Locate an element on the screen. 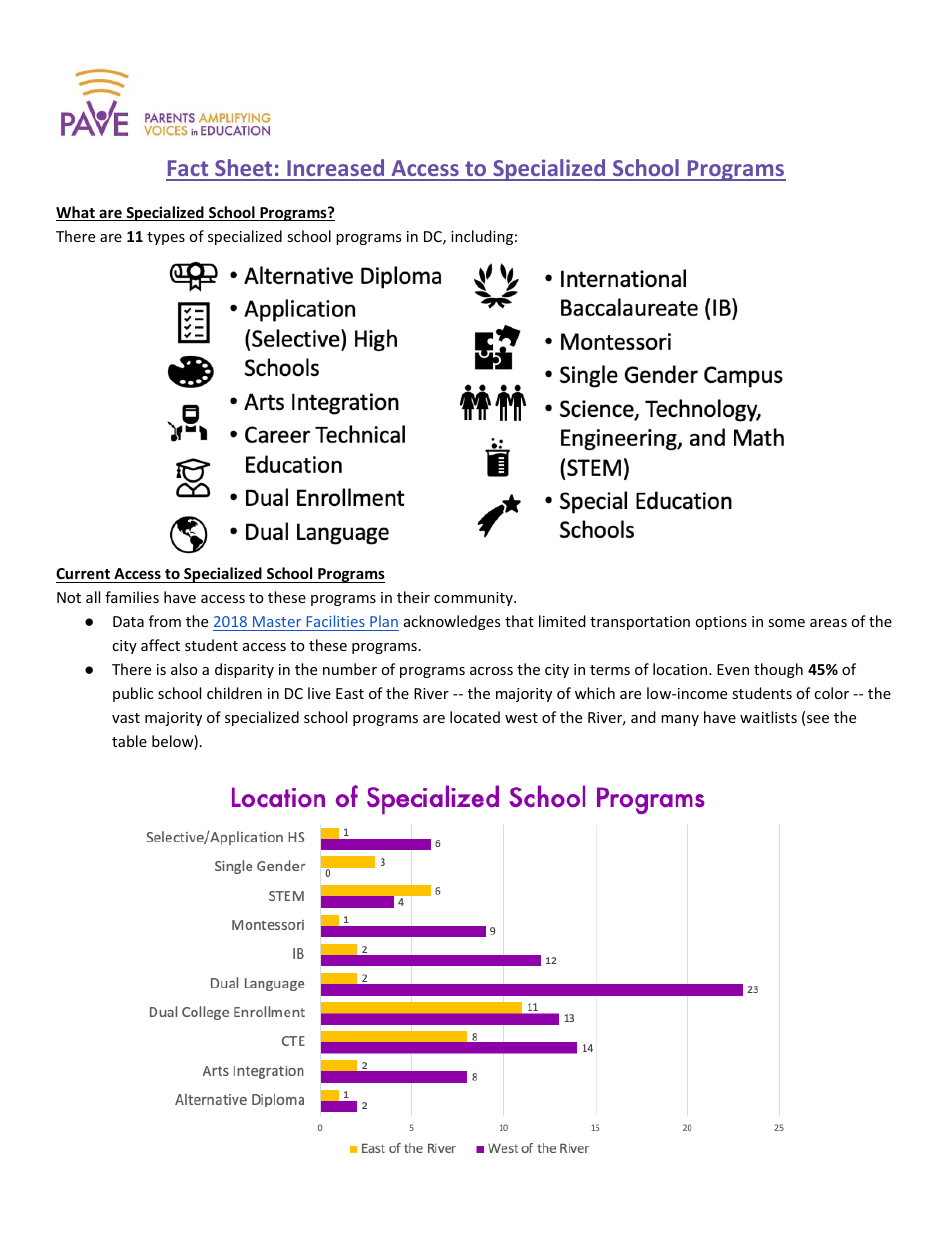 This screenshot has width=952, height=1233. located is located at coordinates (475, 717).
